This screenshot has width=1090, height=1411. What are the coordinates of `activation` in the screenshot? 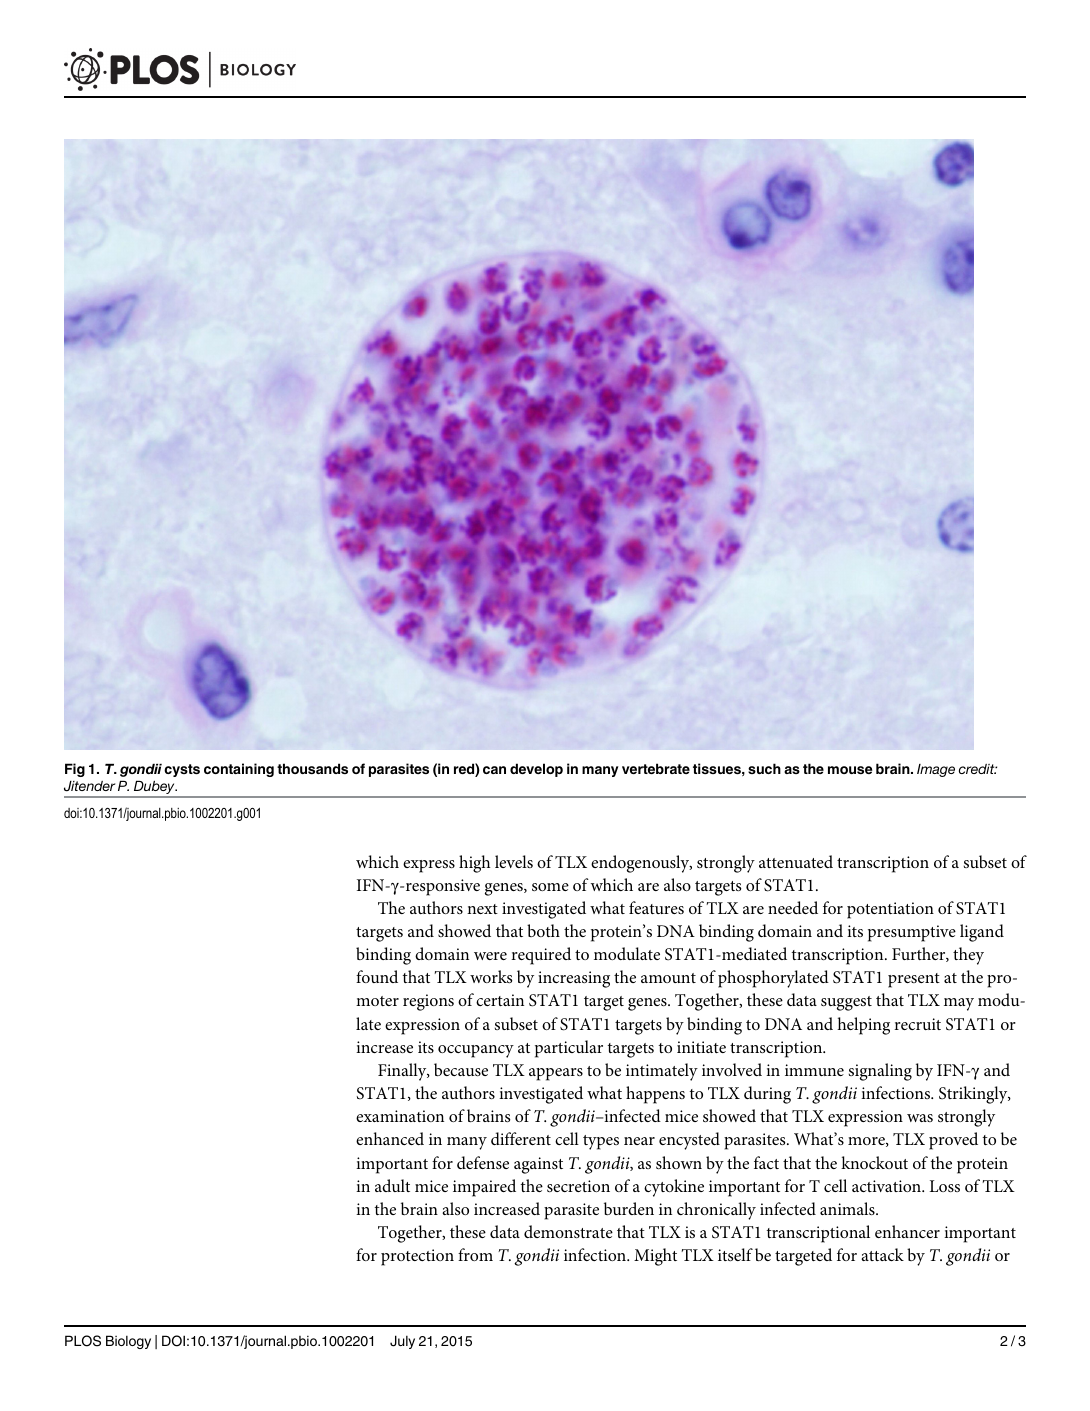 It's located at (888, 1186).
